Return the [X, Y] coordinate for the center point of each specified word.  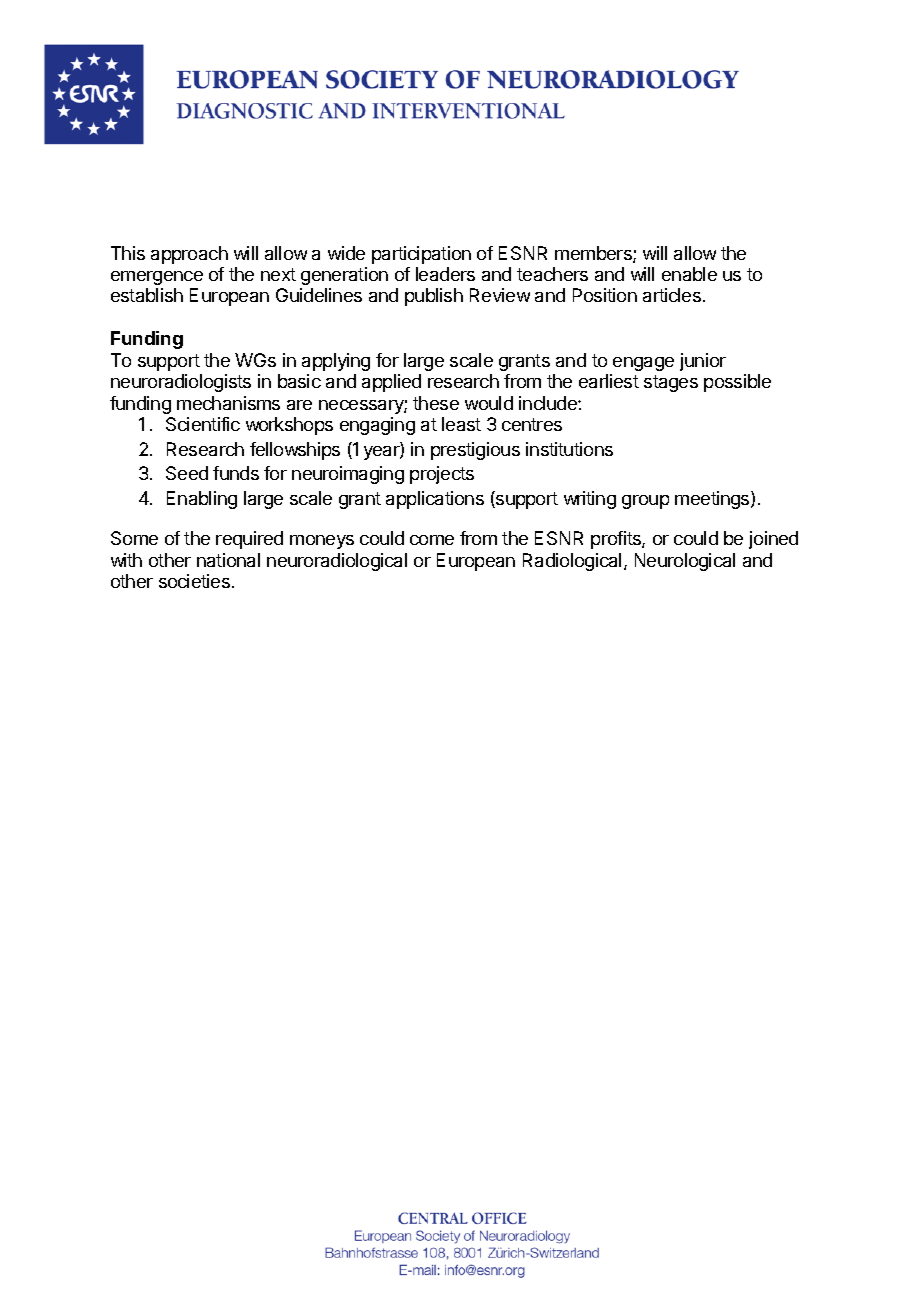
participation [421, 255]
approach [189, 255]
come [432, 540]
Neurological [685, 562]
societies [194, 581]
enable [689, 274]
